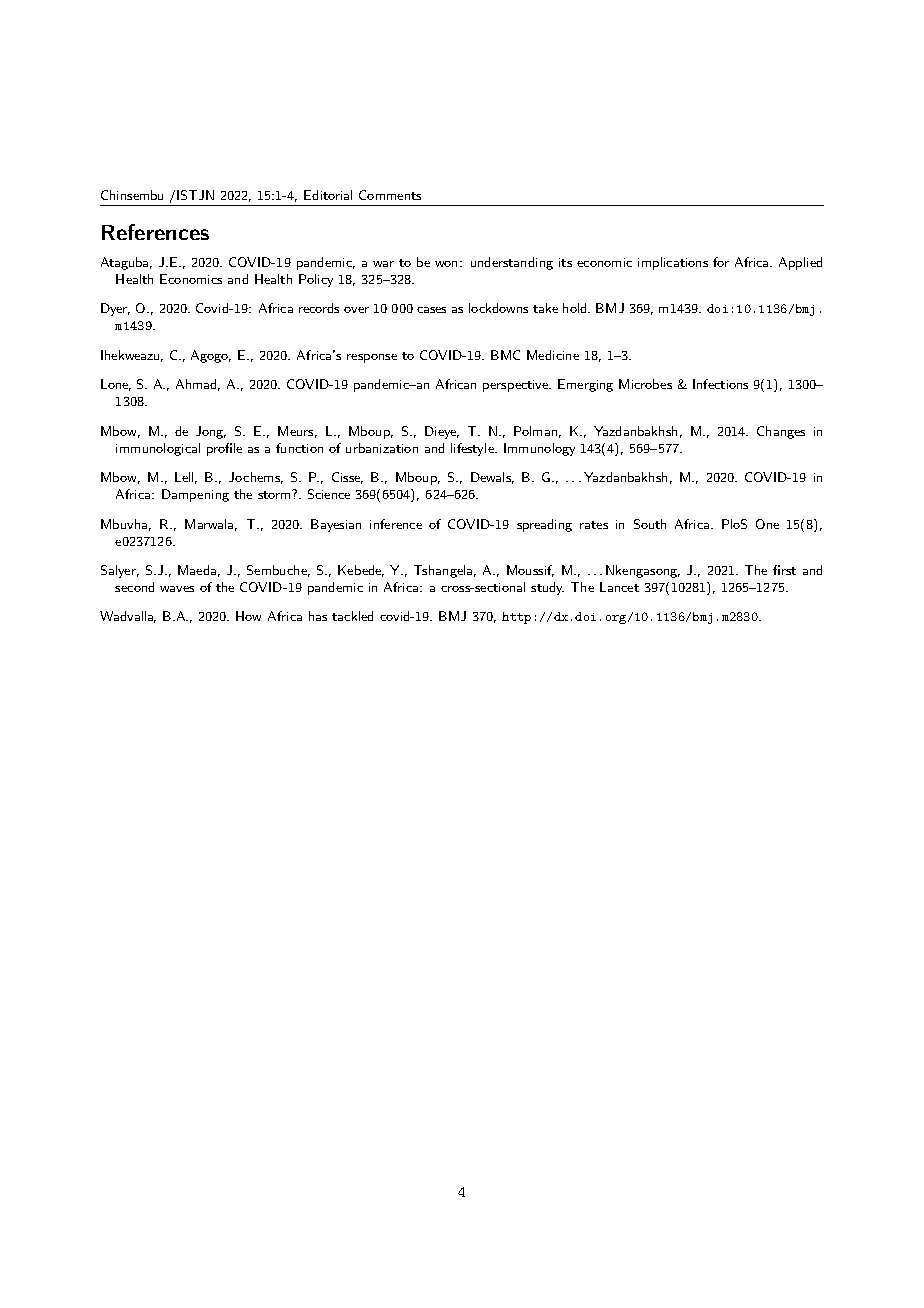 This screenshot has height=1308, width=924. Describe the element at coordinates (155, 232) in the screenshot. I see `References` at that location.
